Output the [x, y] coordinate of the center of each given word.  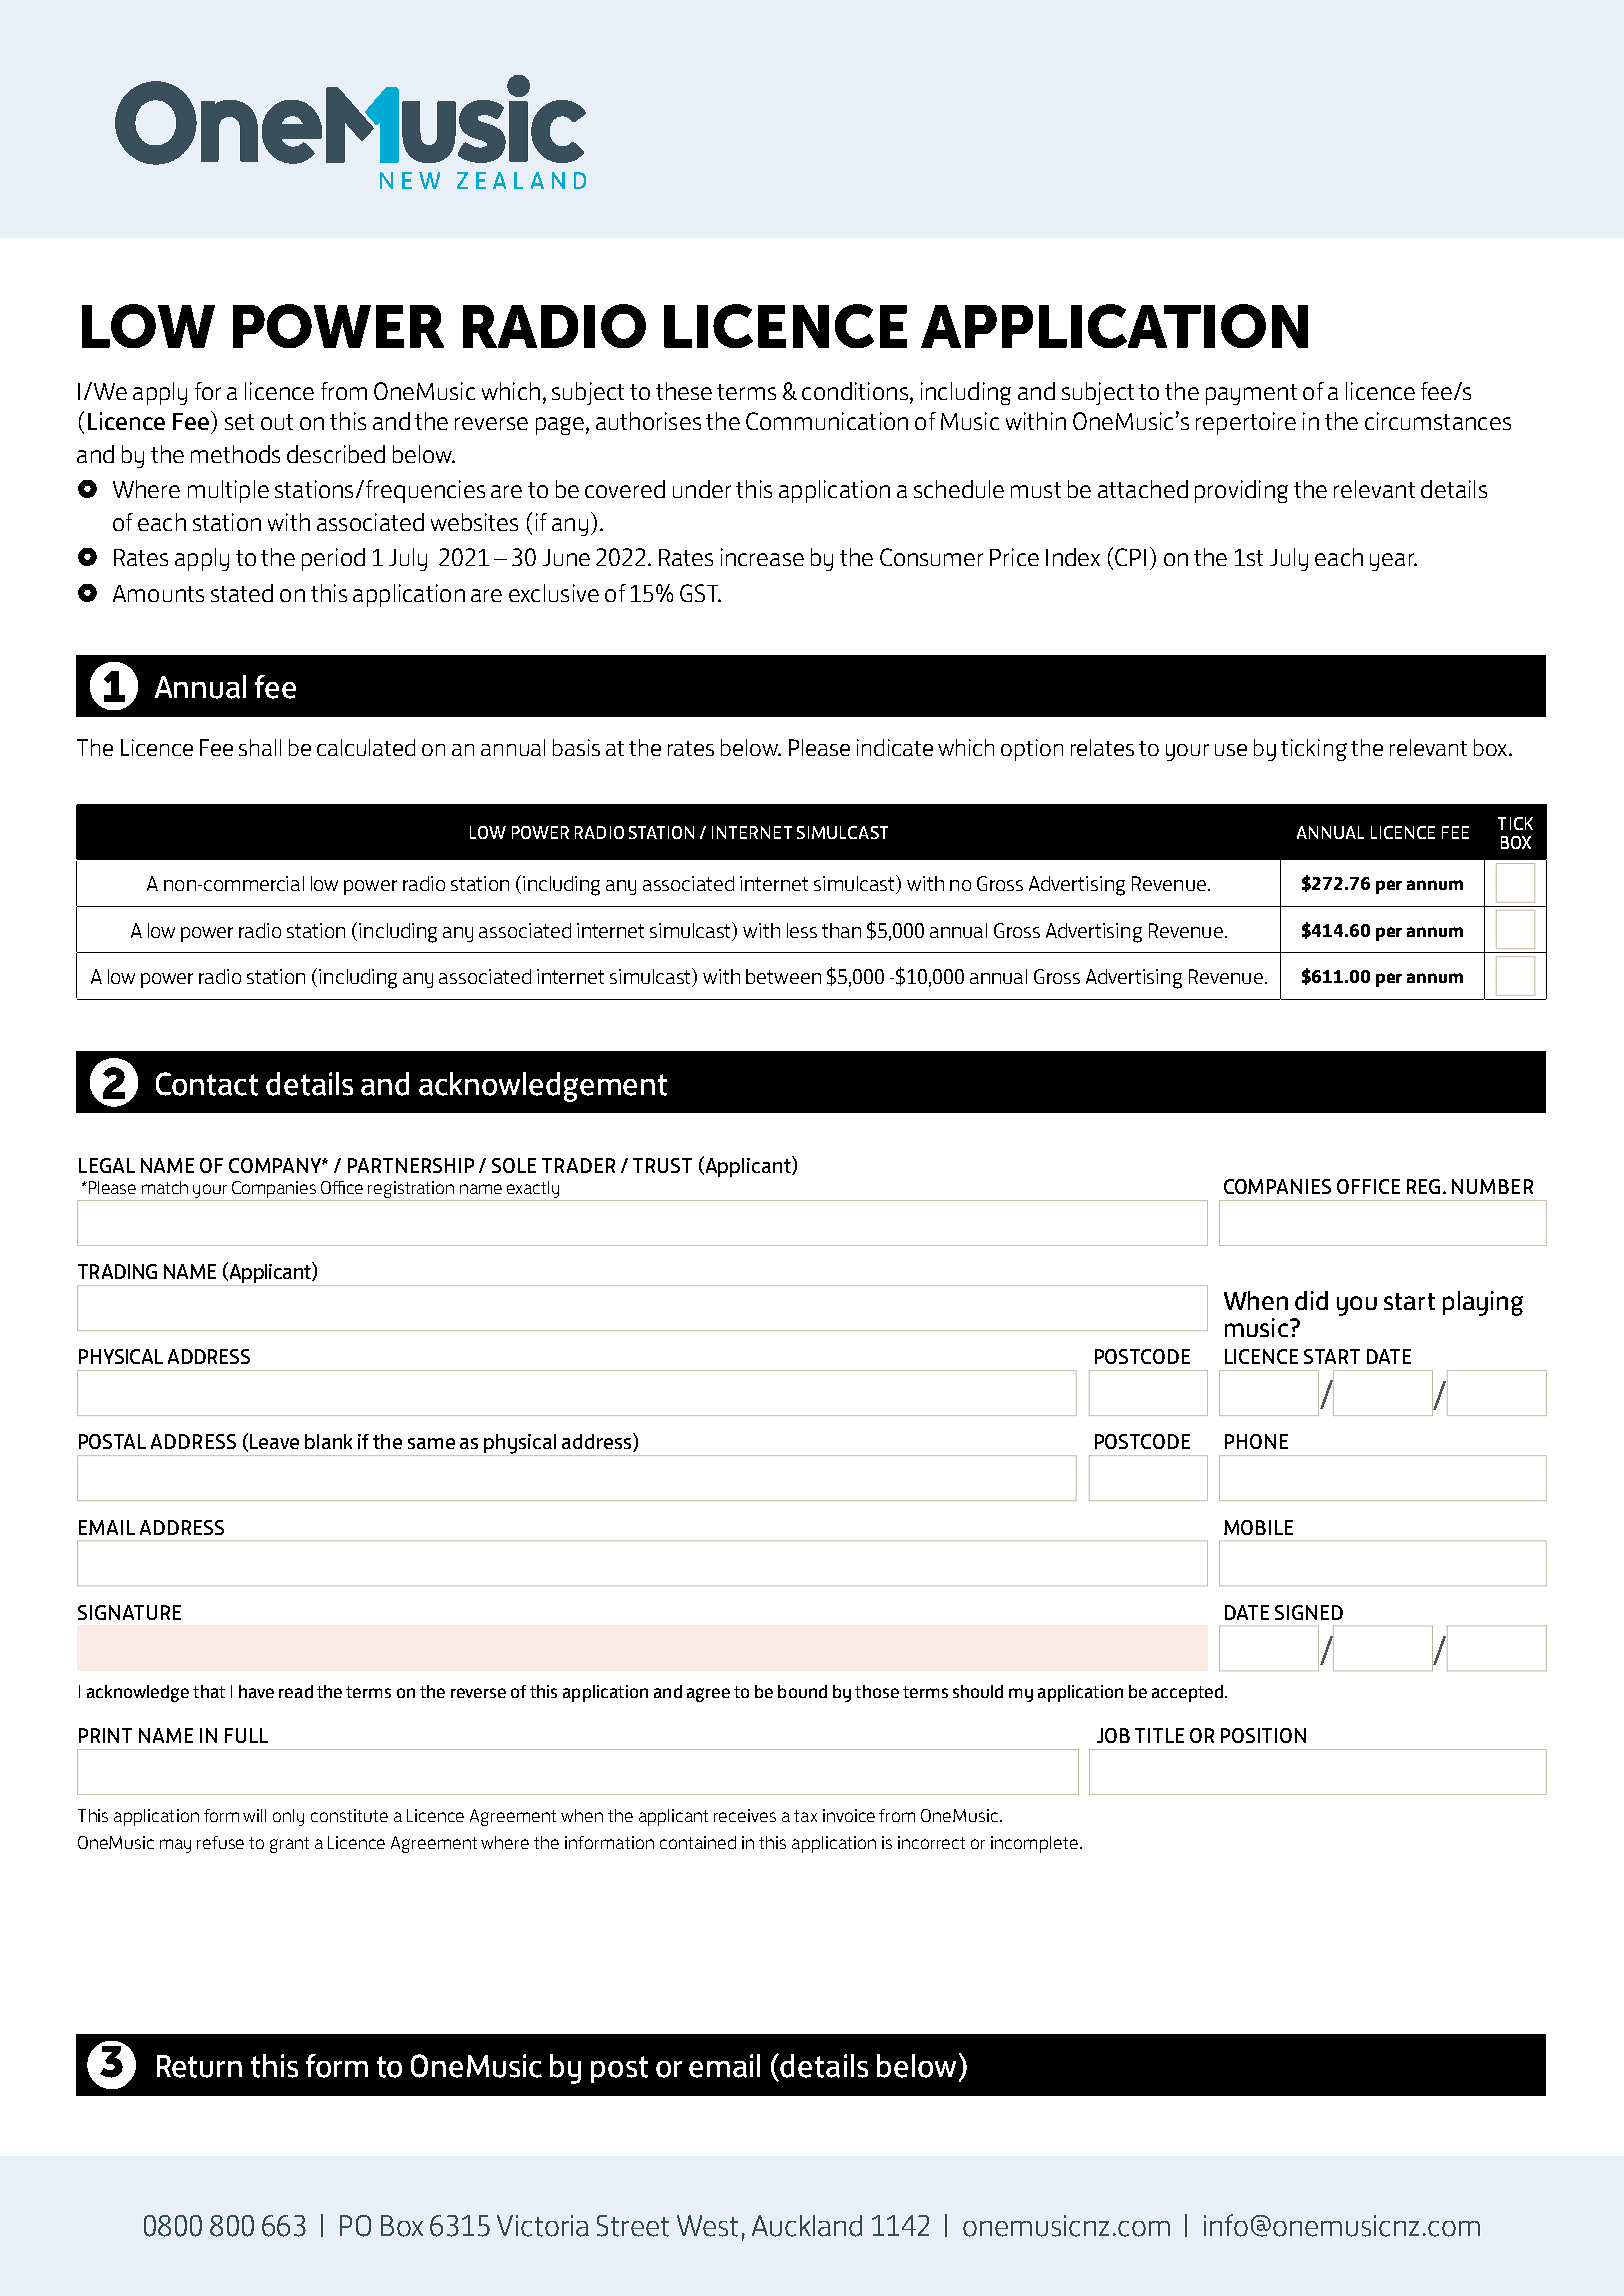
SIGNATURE [129, 1612]
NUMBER [1492, 1186]
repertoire [1246, 423]
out [277, 422]
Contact [207, 1084]
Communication [827, 421]
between [783, 976]
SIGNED [1309, 1612]
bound [802, 1691]
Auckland [807, 2226]
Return [199, 2066]
